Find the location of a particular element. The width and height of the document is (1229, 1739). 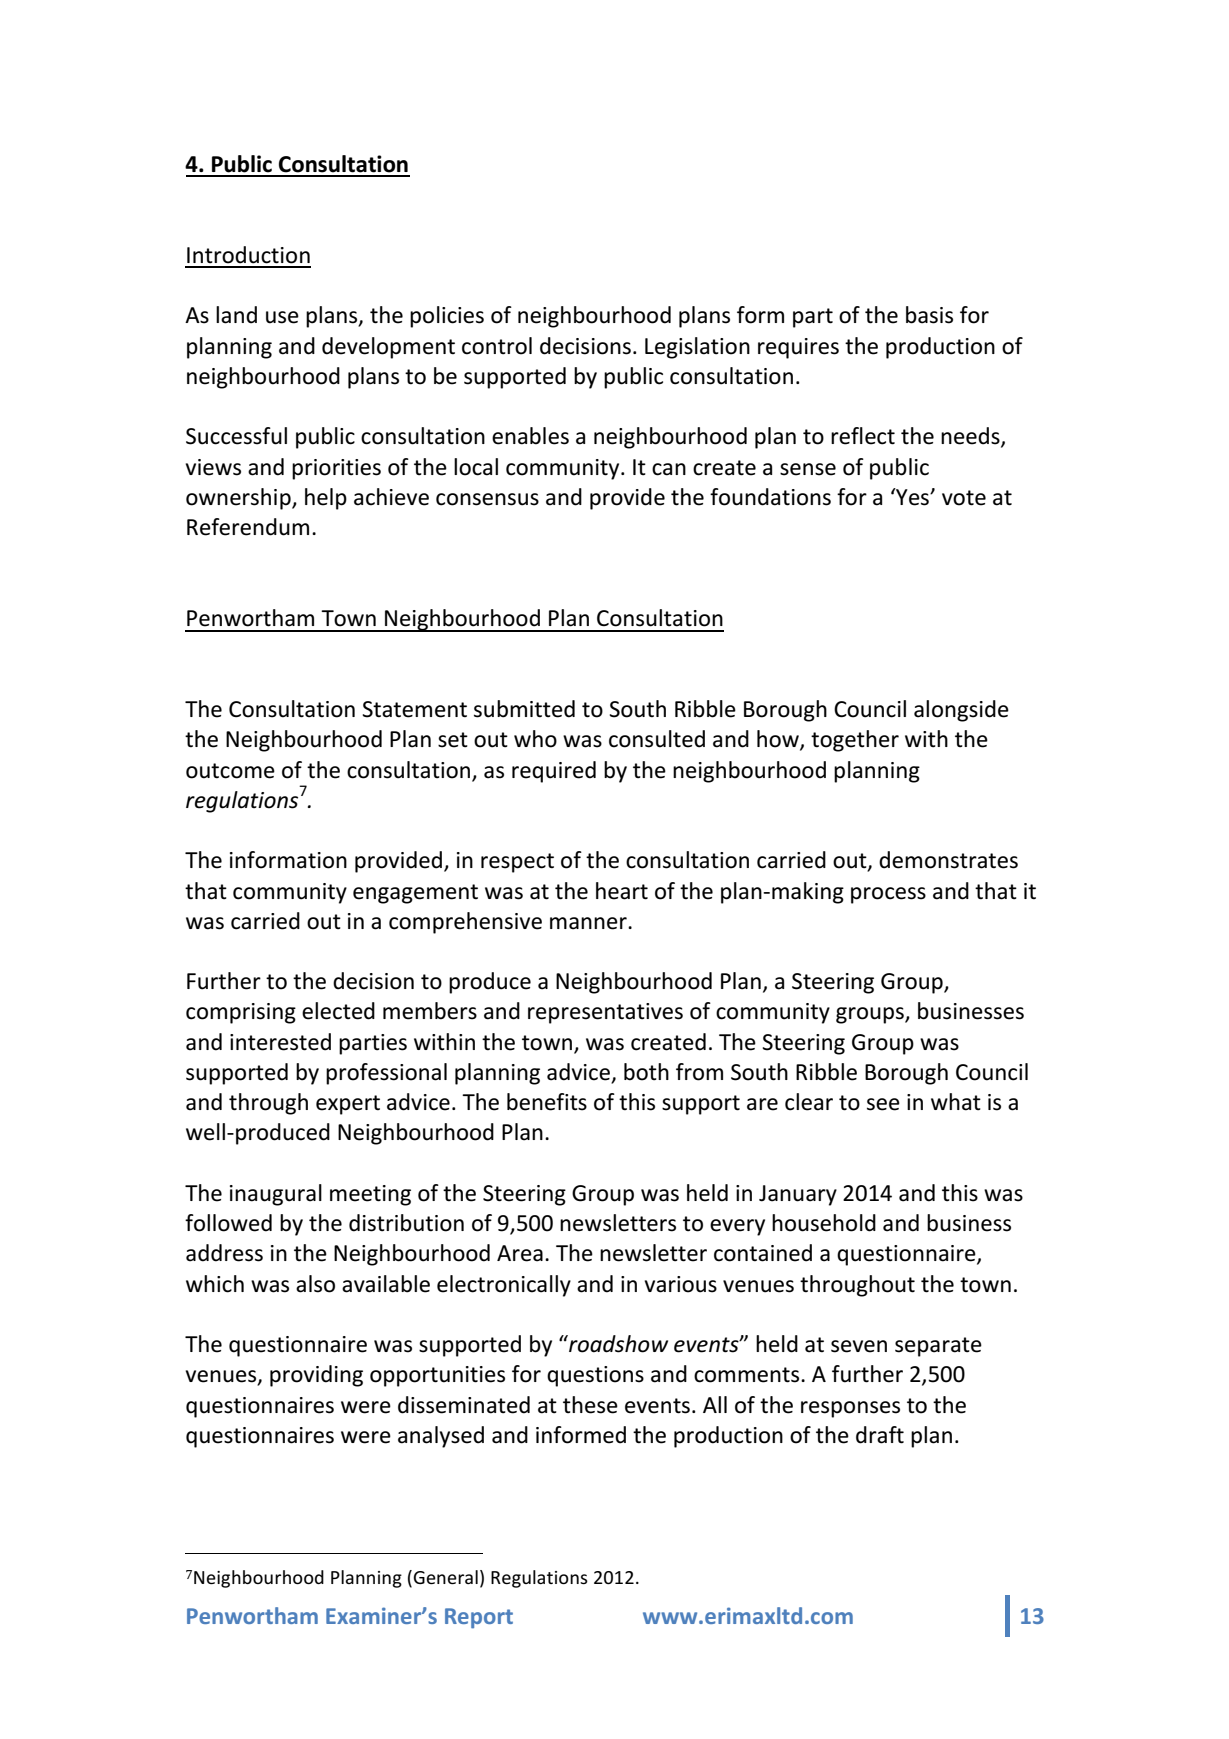

land is located at coordinates (236, 315).
